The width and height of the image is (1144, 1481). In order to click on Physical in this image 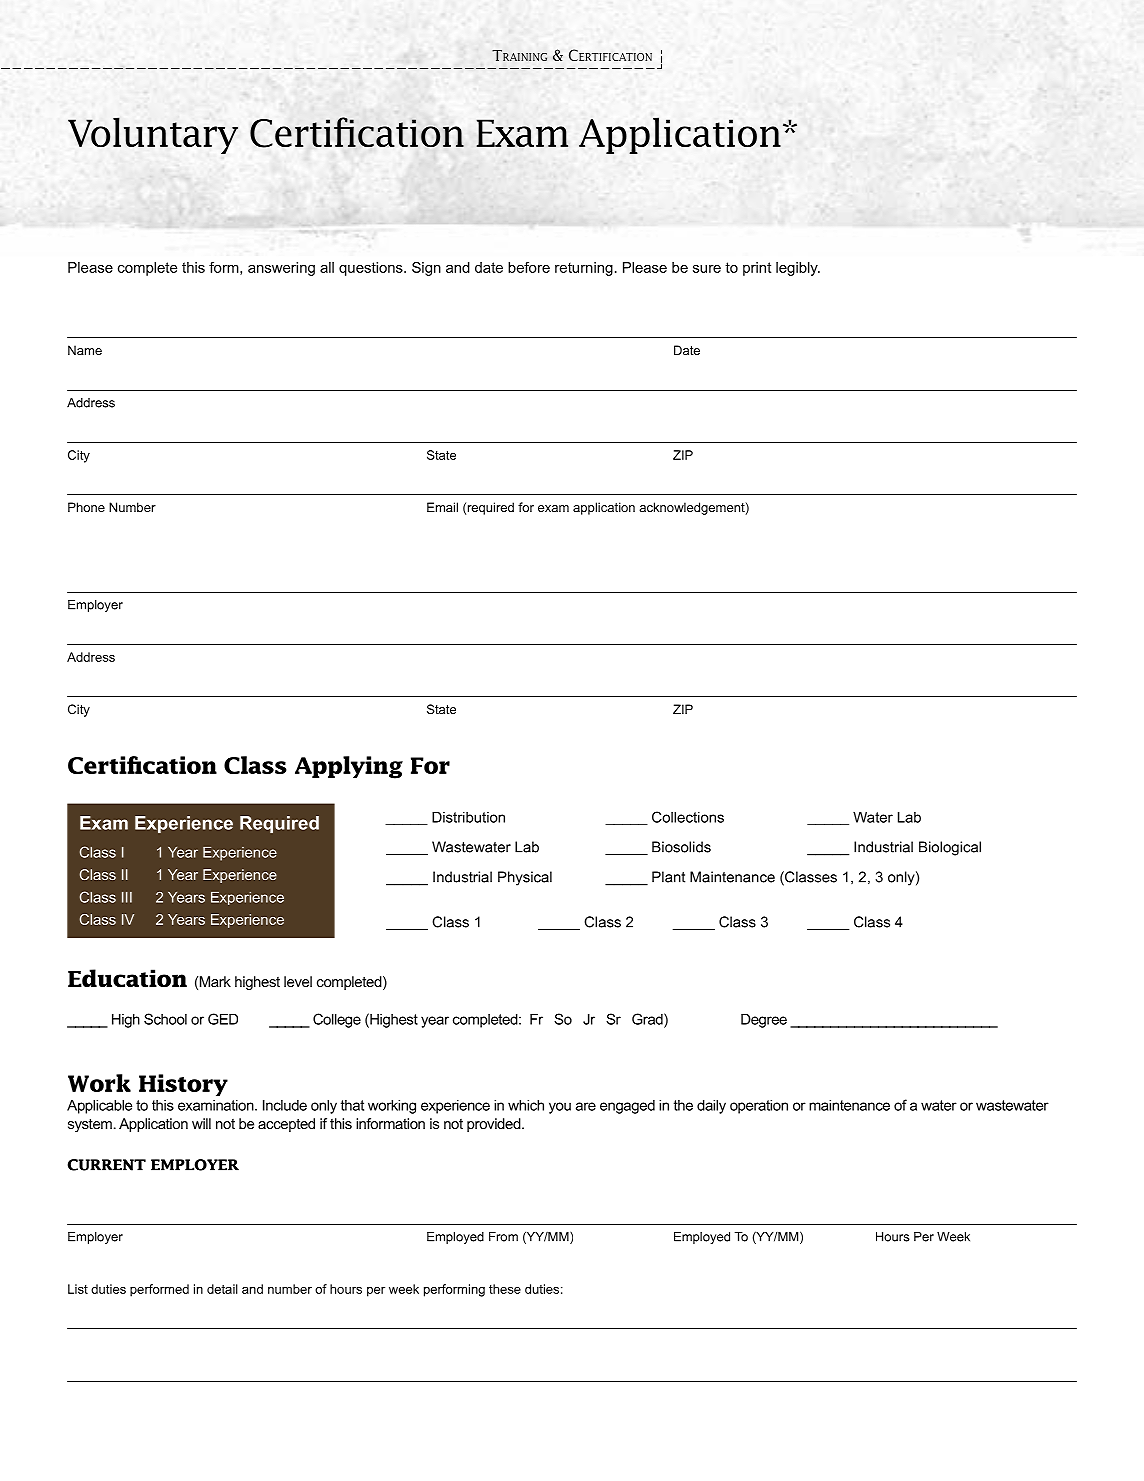, I will do `click(525, 878)`.
